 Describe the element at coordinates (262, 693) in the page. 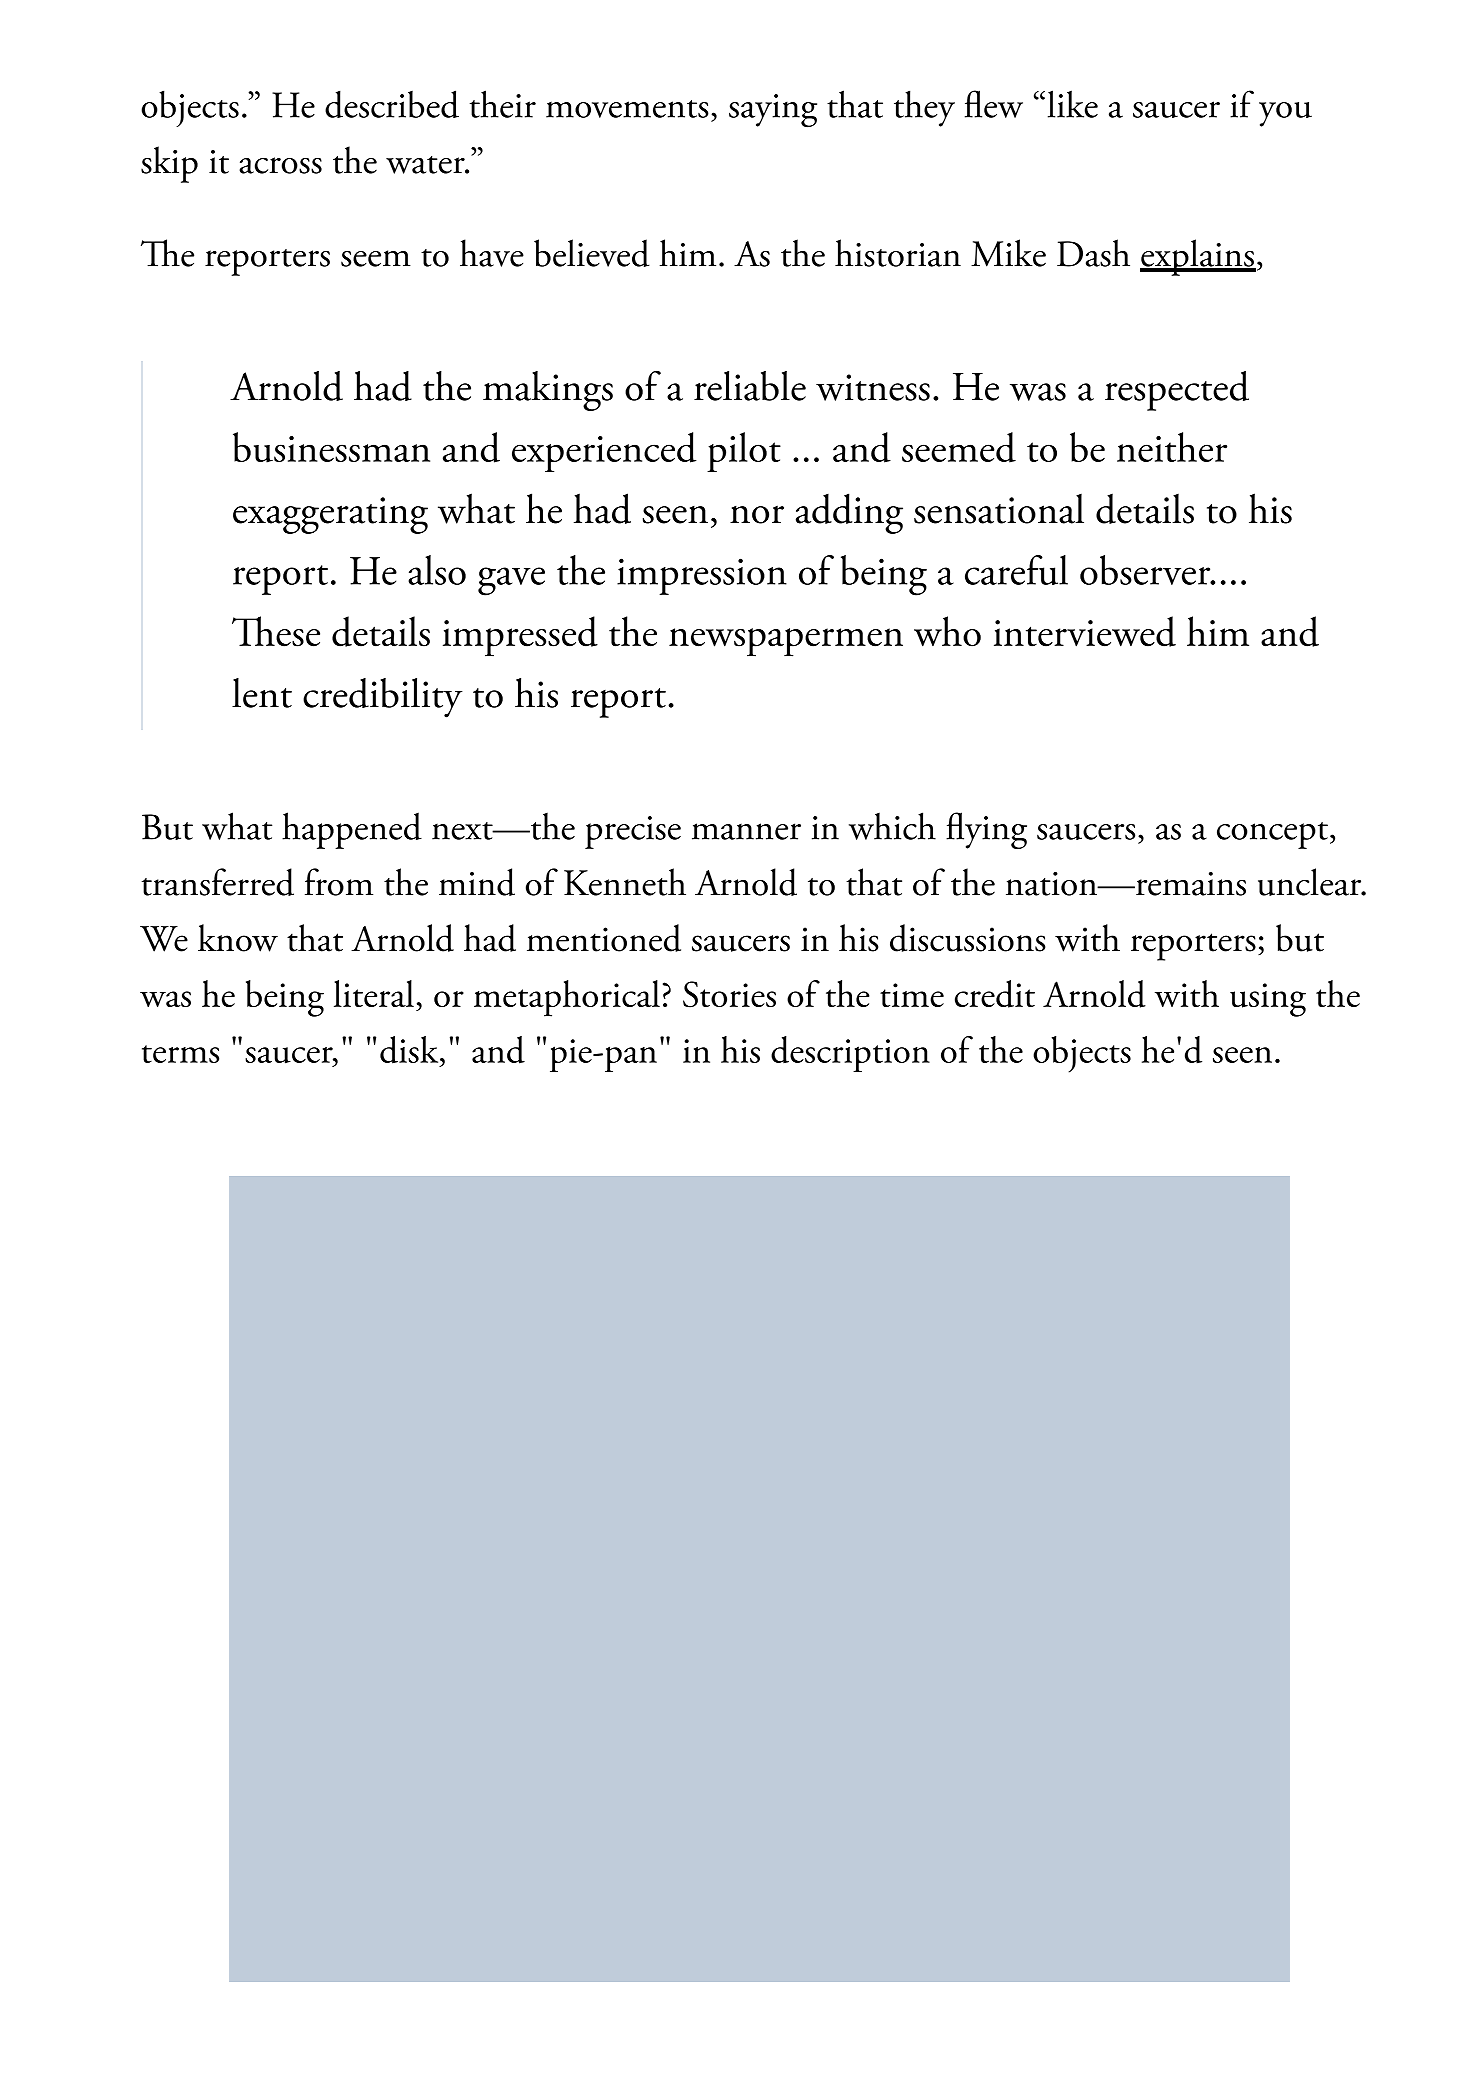

I see `lent` at that location.
